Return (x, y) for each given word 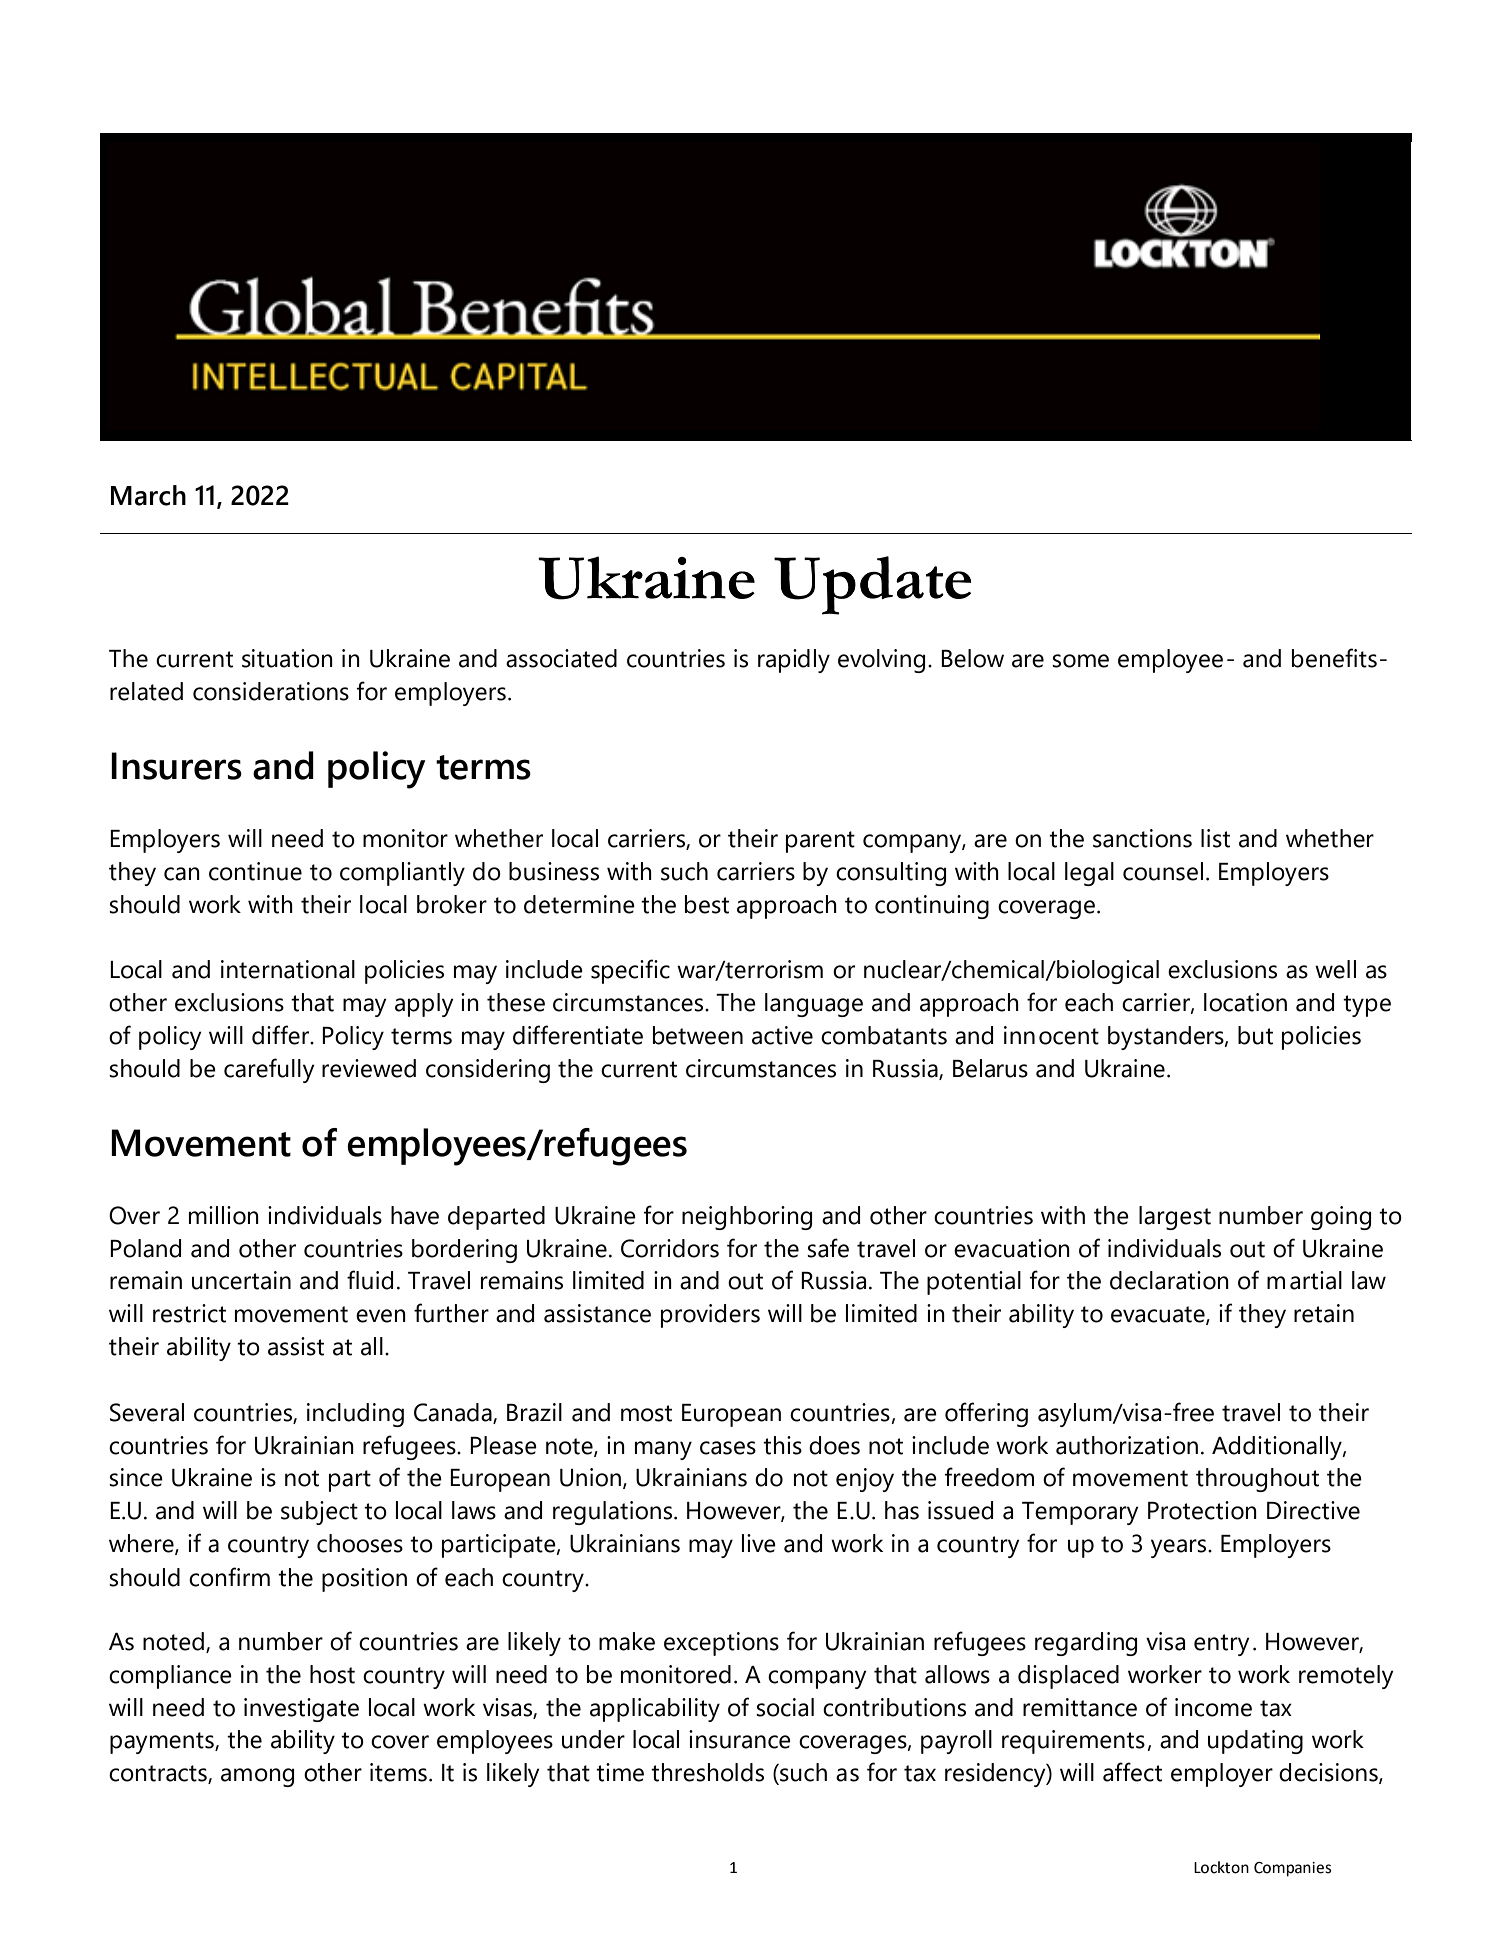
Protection (1202, 1510)
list (1215, 838)
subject (319, 1513)
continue (255, 871)
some (1080, 661)
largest (1175, 1218)
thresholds (707, 1772)
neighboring (747, 1218)
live (759, 1543)
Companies (1293, 1869)
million (224, 1215)
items (398, 1772)
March (148, 495)
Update (872, 585)
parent (820, 842)
